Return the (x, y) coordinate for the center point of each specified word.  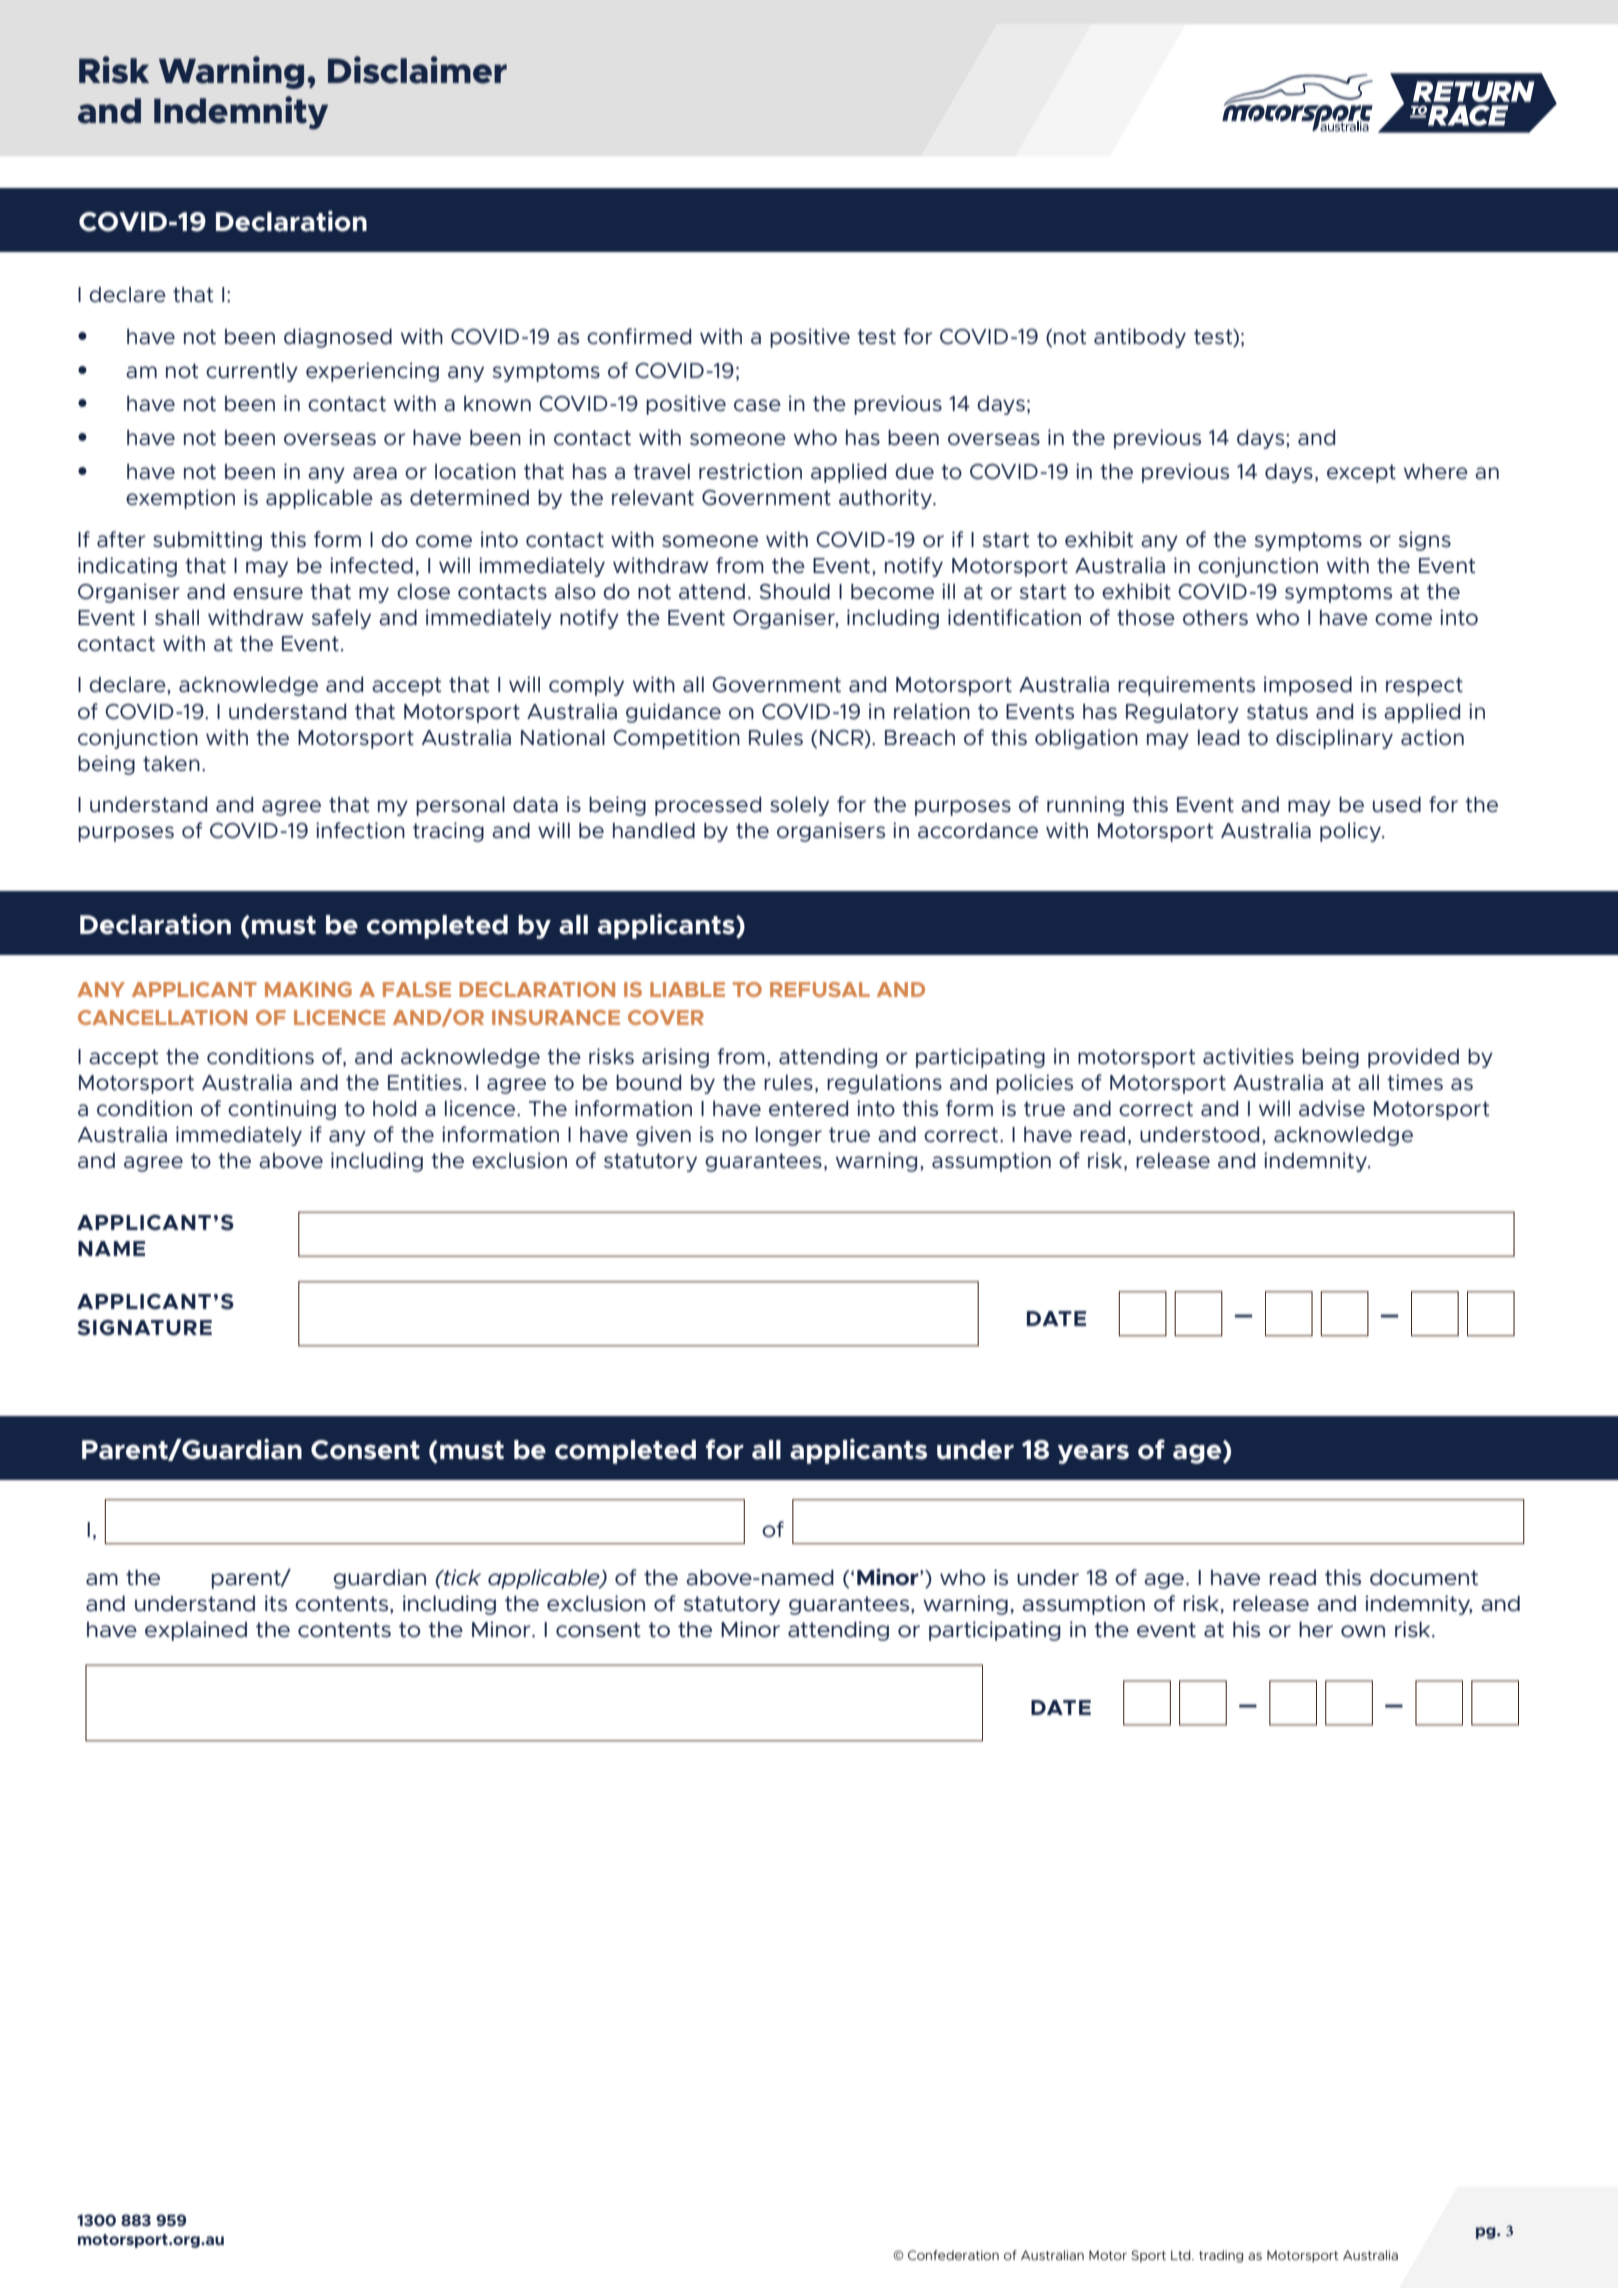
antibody (1140, 338)
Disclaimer (417, 70)
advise (1332, 1108)
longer (789, 1136)
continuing (282, 1110)
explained (196, 1631)
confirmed (639, 336)
